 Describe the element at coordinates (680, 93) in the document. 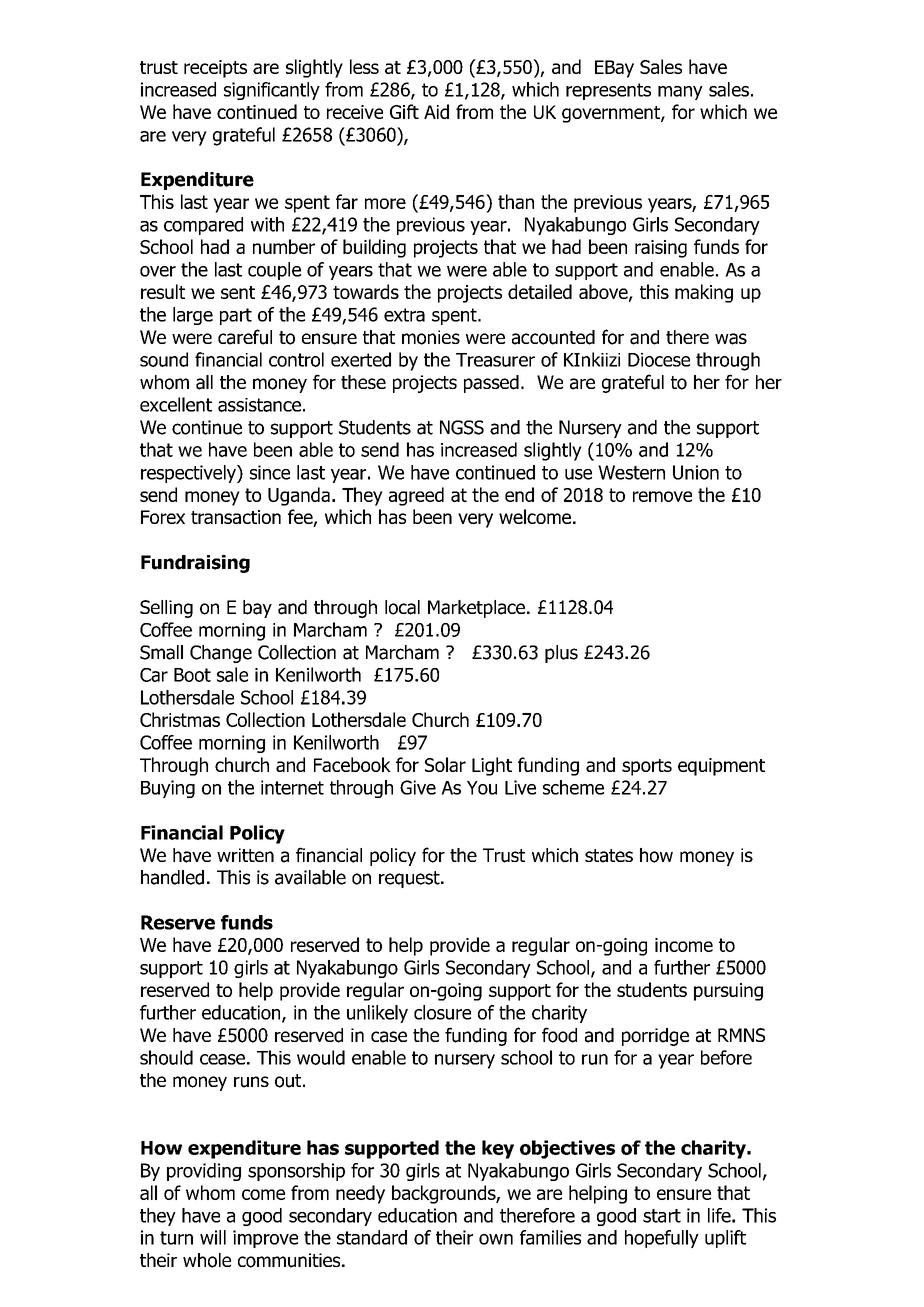

I see `many` at that location.
